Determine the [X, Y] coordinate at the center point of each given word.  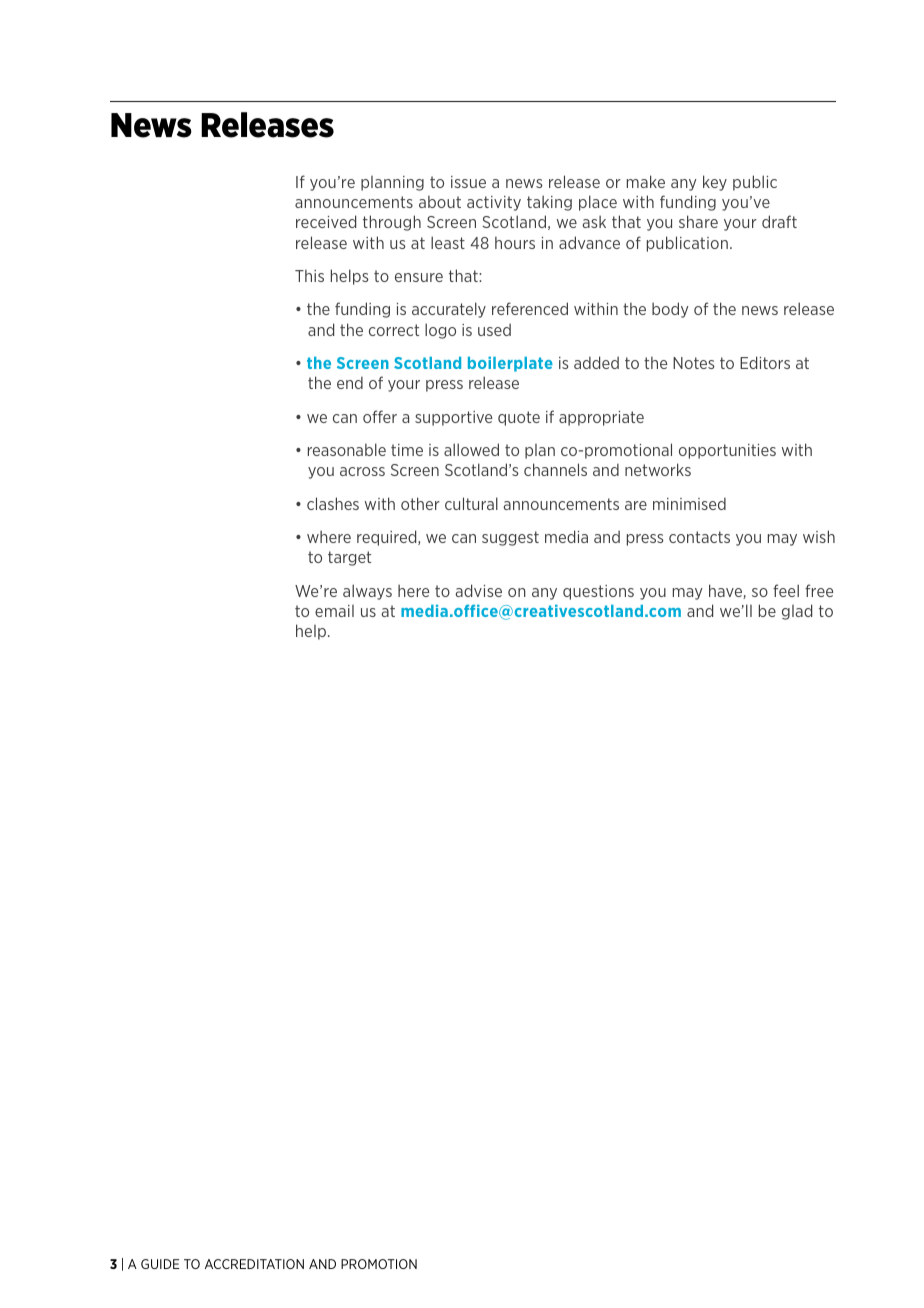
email [334, 611]
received [326, 221]
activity [494, 203]
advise [478, 590]
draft [779, 221]
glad [797, 612]
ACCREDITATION [254, 1264]
